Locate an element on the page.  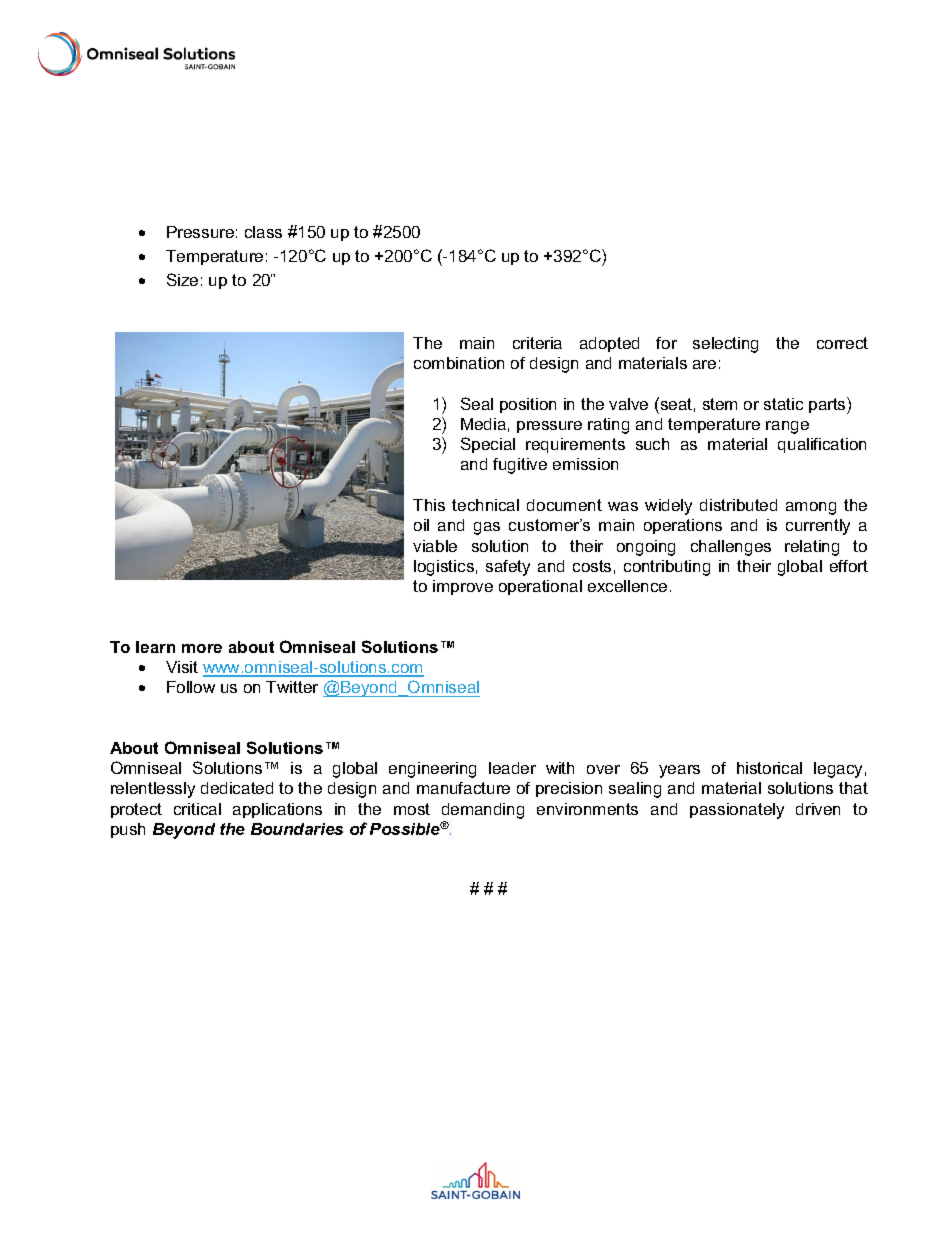
criteria is located at coordinates (537, 343).
